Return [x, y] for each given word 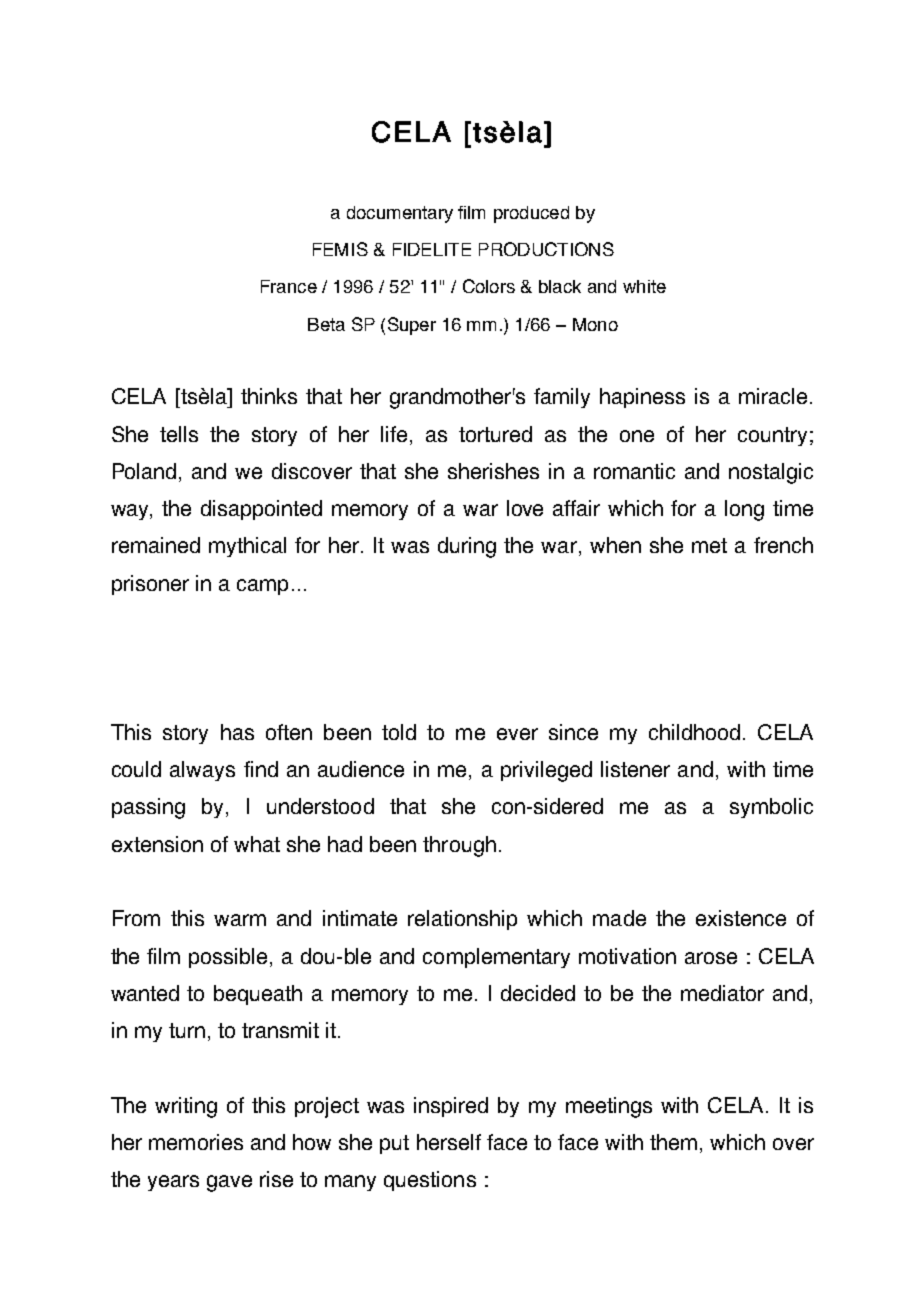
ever [517, 734]
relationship [462, 920]
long [744, 510]
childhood [694, 732]
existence [741, 918]
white [644, 286]
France [289, 286]
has [237, 732]
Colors [489, 286]
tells [179, 434]
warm [240, 920]
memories [196, 1142]
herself [449, 1142]
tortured [495, 434]
